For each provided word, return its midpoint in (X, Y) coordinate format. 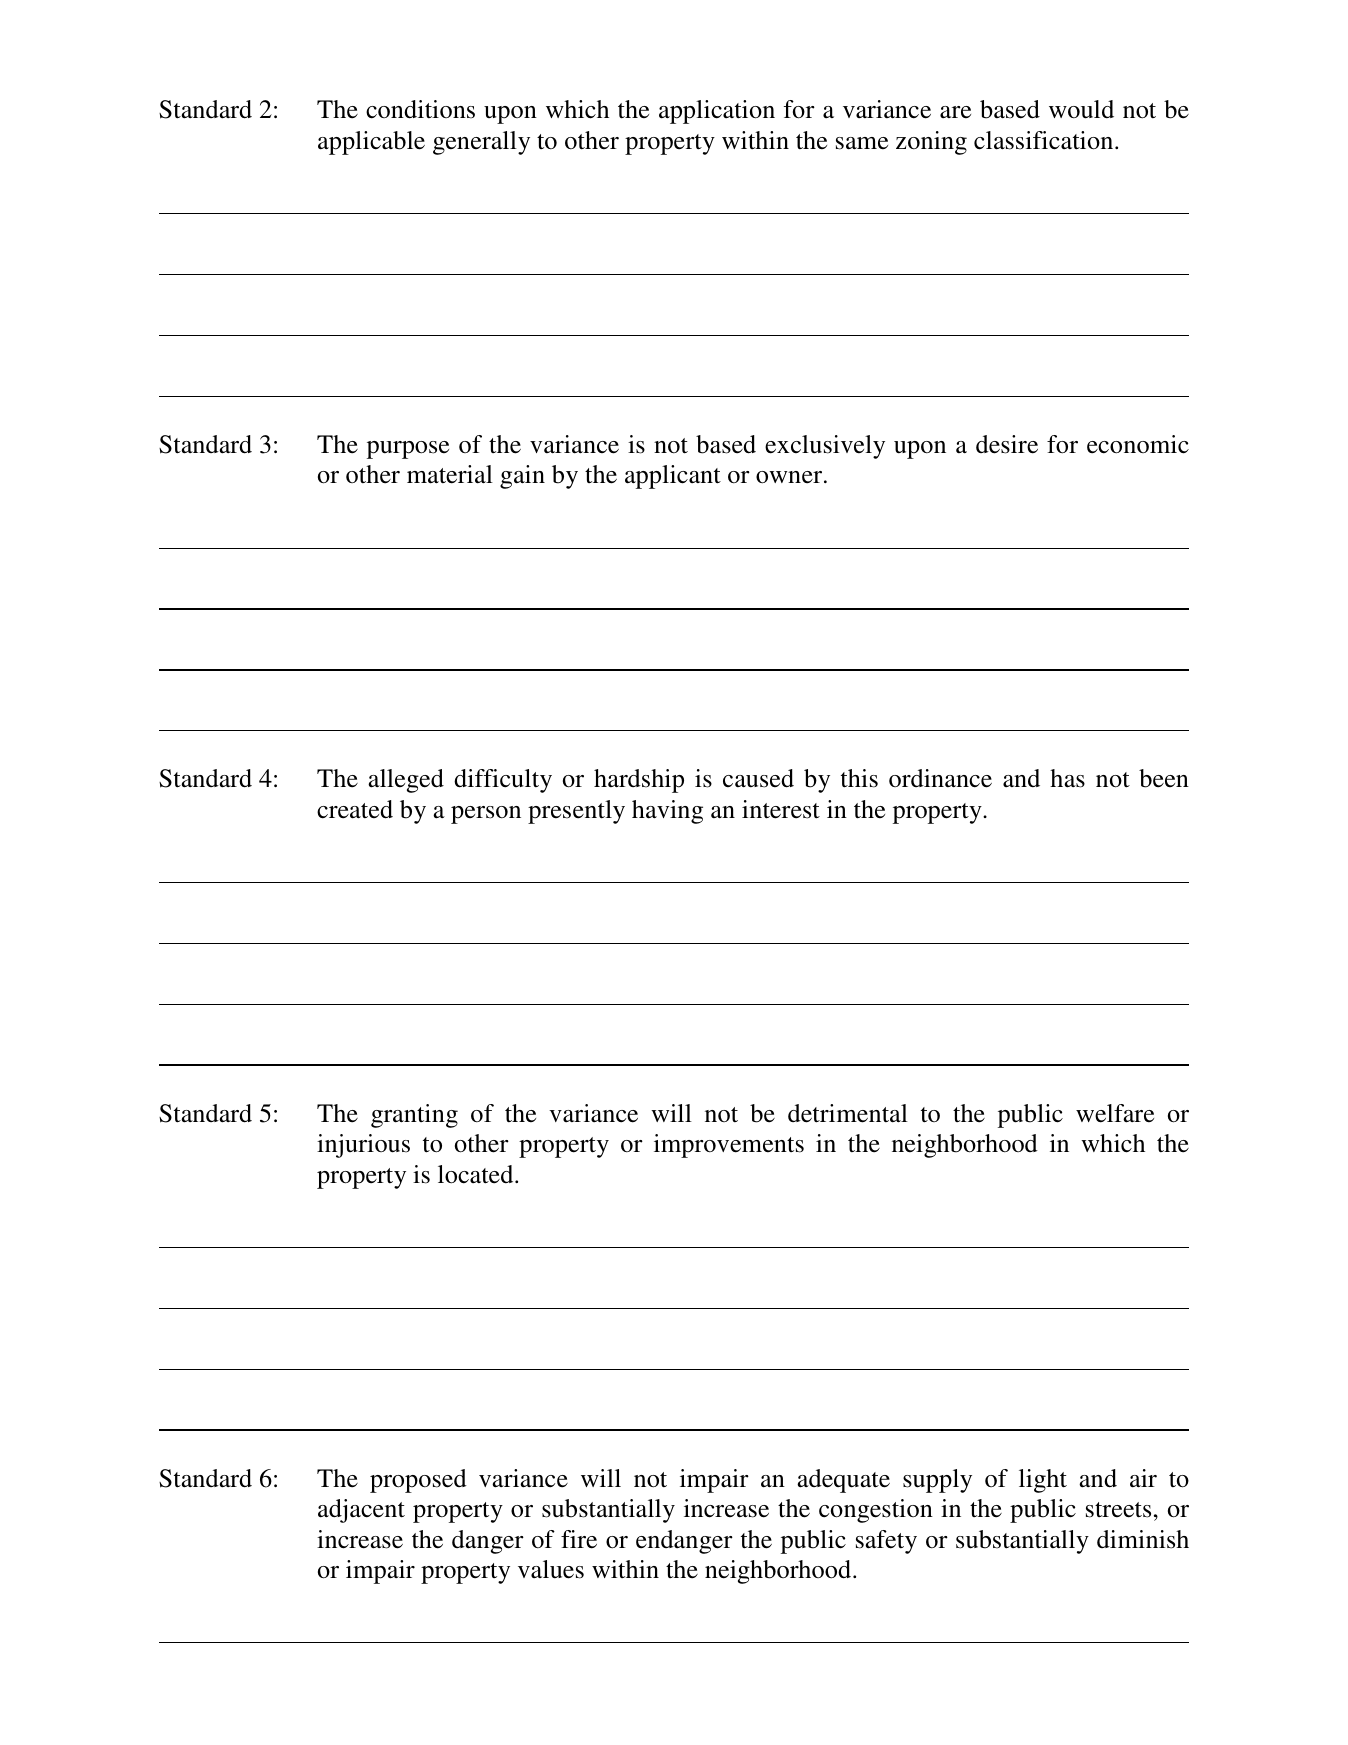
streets (1118, 1510)
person (486, 815)
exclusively (825, 447)
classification (1045, 140)
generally (481, 143)
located (477, 1174)
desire (1007, 444)
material (450, 474)
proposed (418, 1481)
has (1067, 778)
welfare (1115, 1113)
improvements (729, 1146)
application (717, 112)
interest (781, 809)
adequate (843, 1481)
